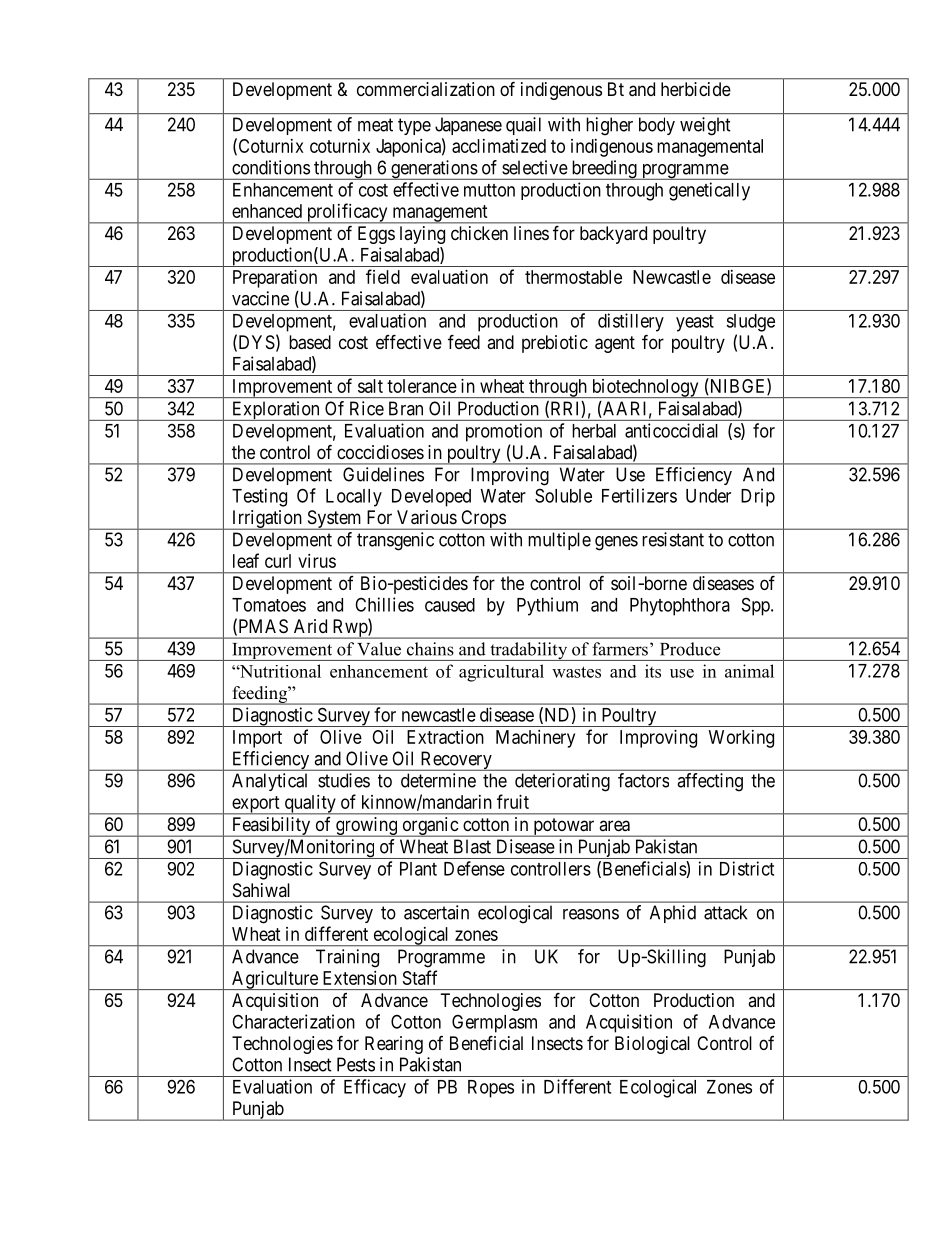 The image size is (952, 1233). Describe the element at coordinates (499, 146) in the screenshot. I see `acclimatized` at that location.
